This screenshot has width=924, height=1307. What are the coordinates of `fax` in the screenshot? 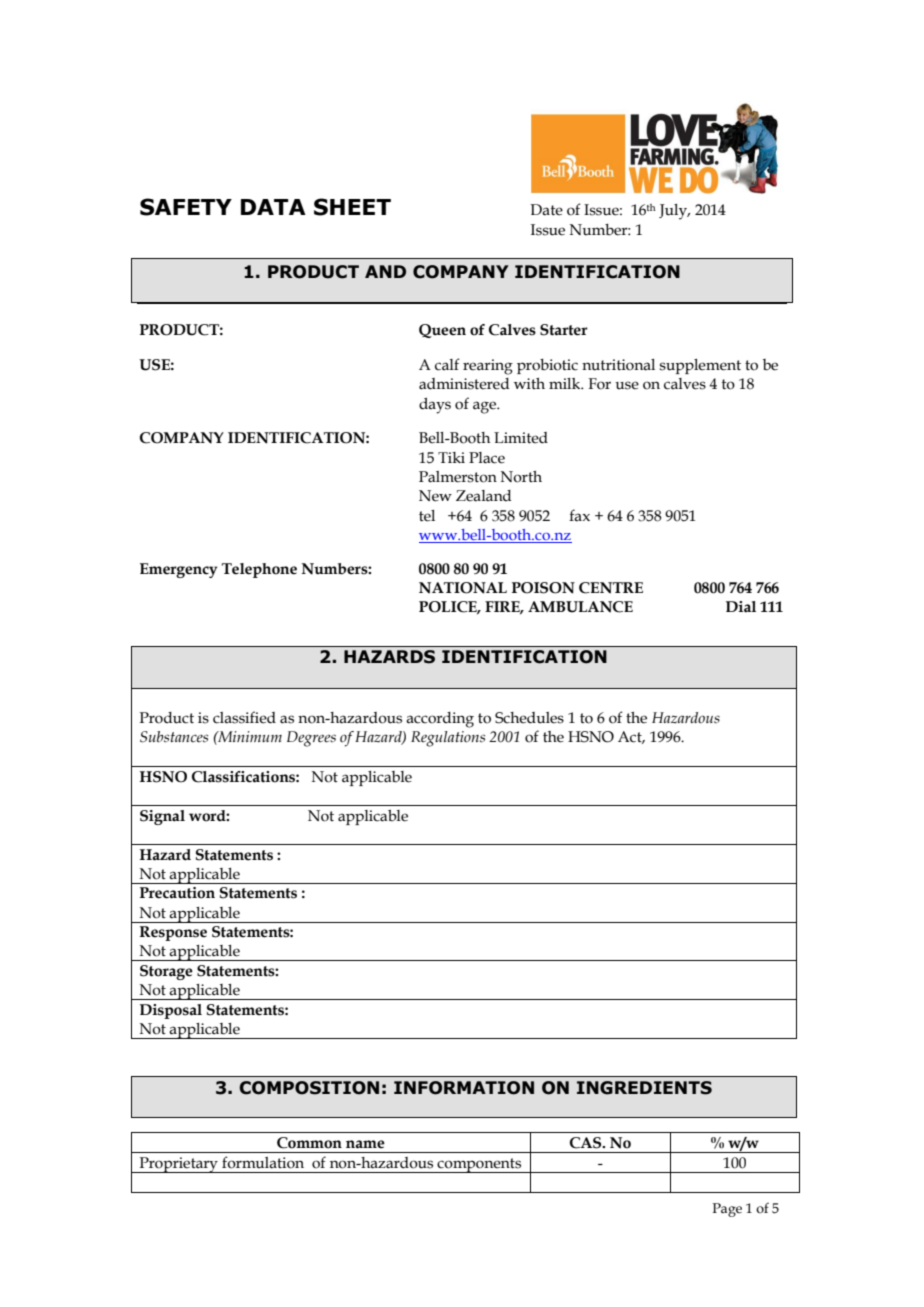 It's located at (579, 515).
